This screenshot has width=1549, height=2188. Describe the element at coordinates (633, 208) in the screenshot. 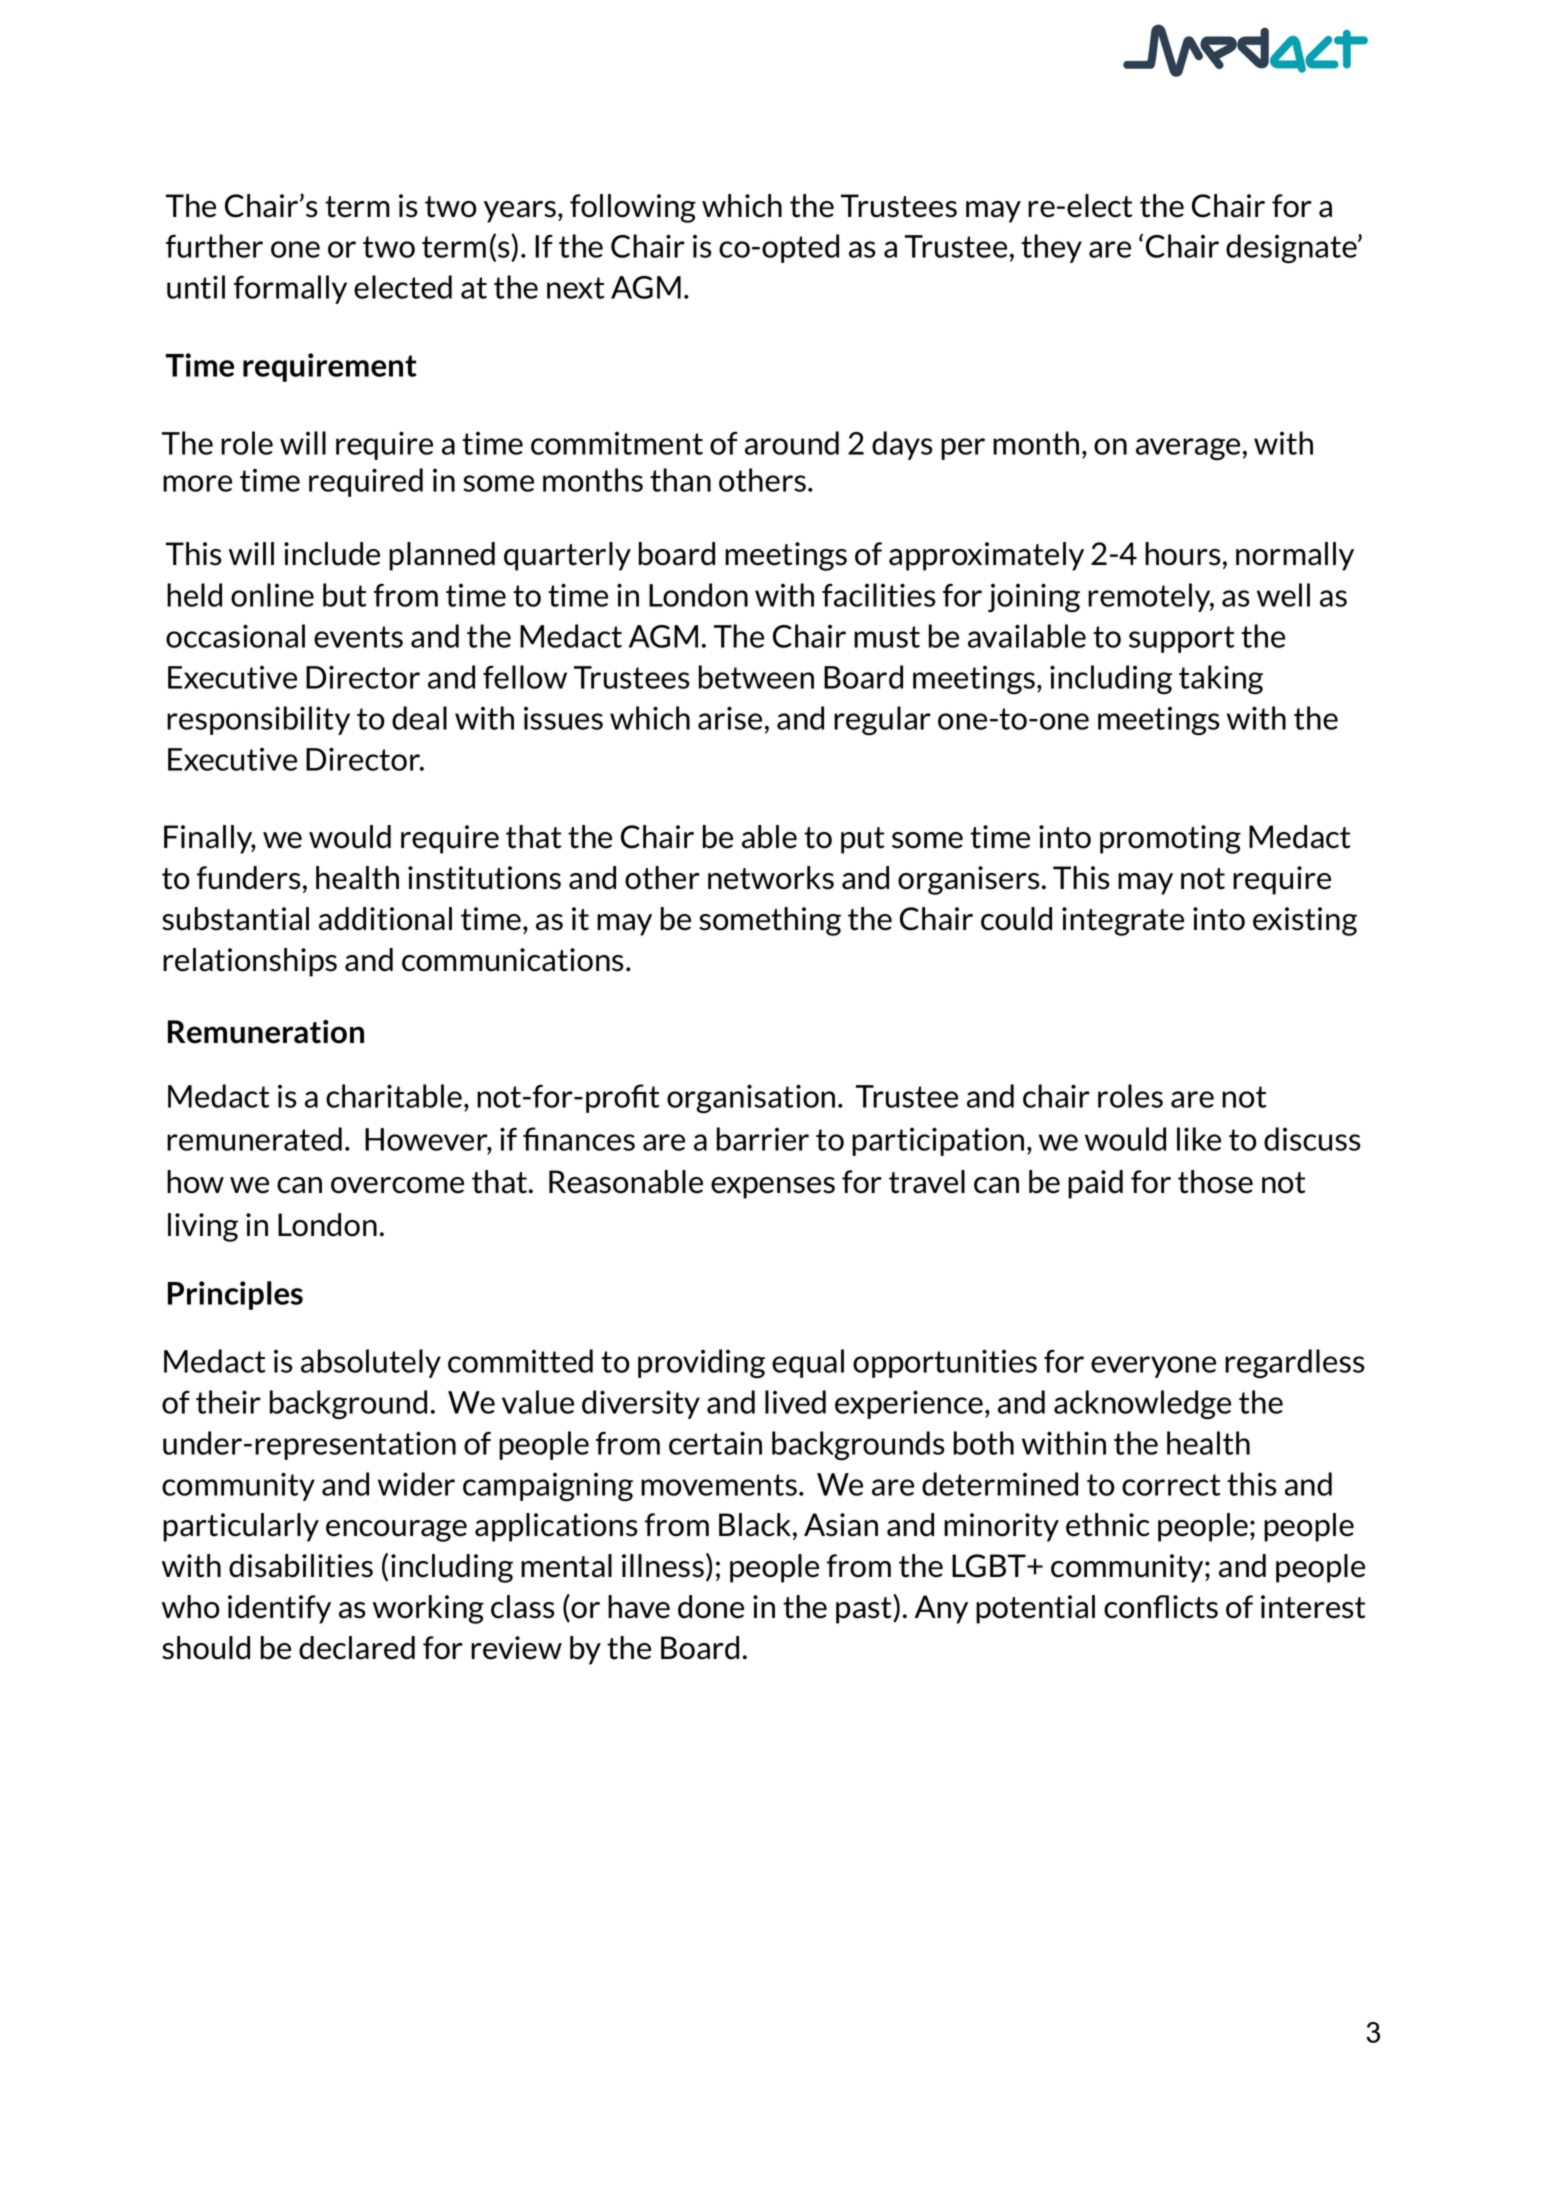

I see `following` at that location.
